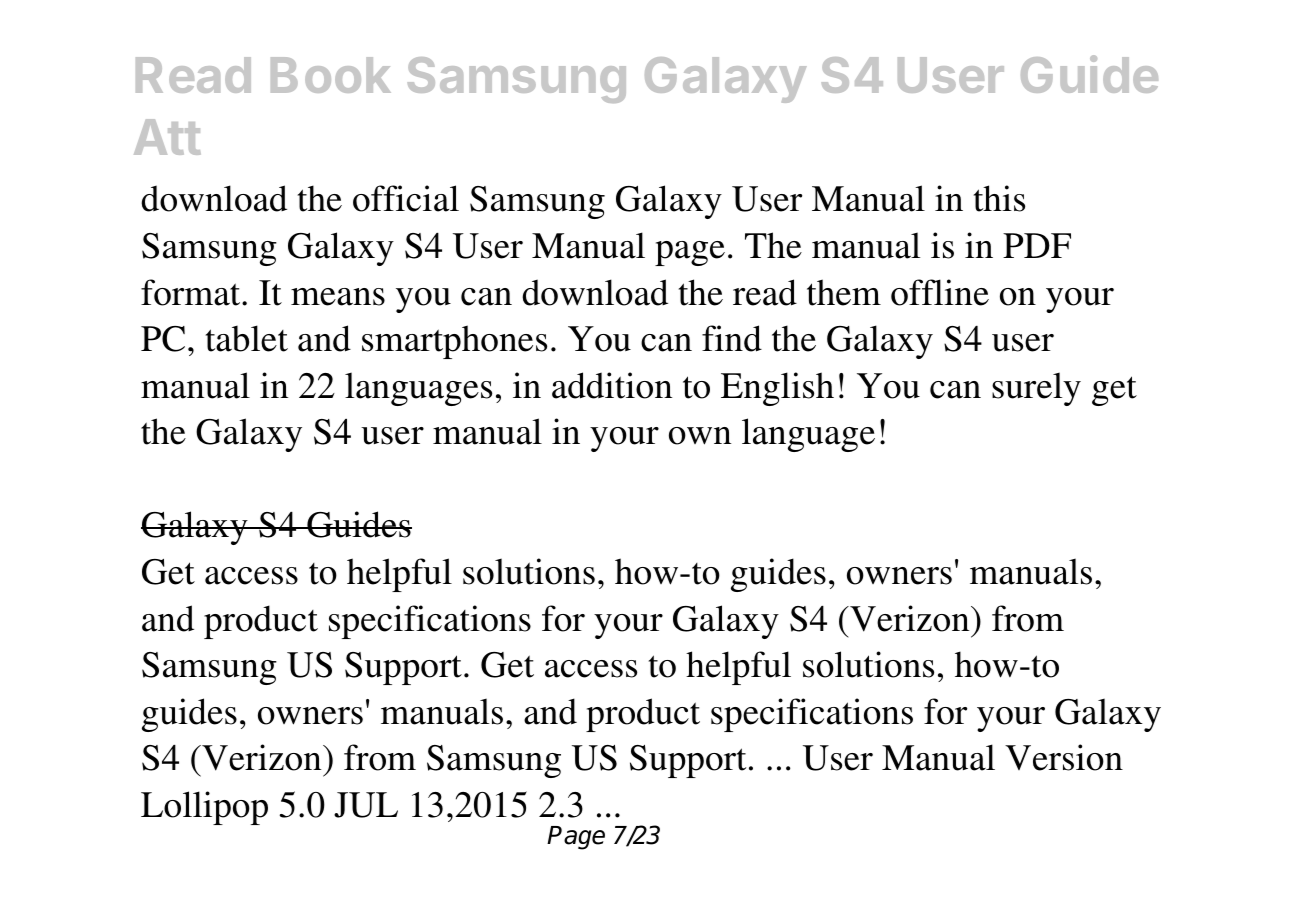  I want to click on find, so click(732, 338).
